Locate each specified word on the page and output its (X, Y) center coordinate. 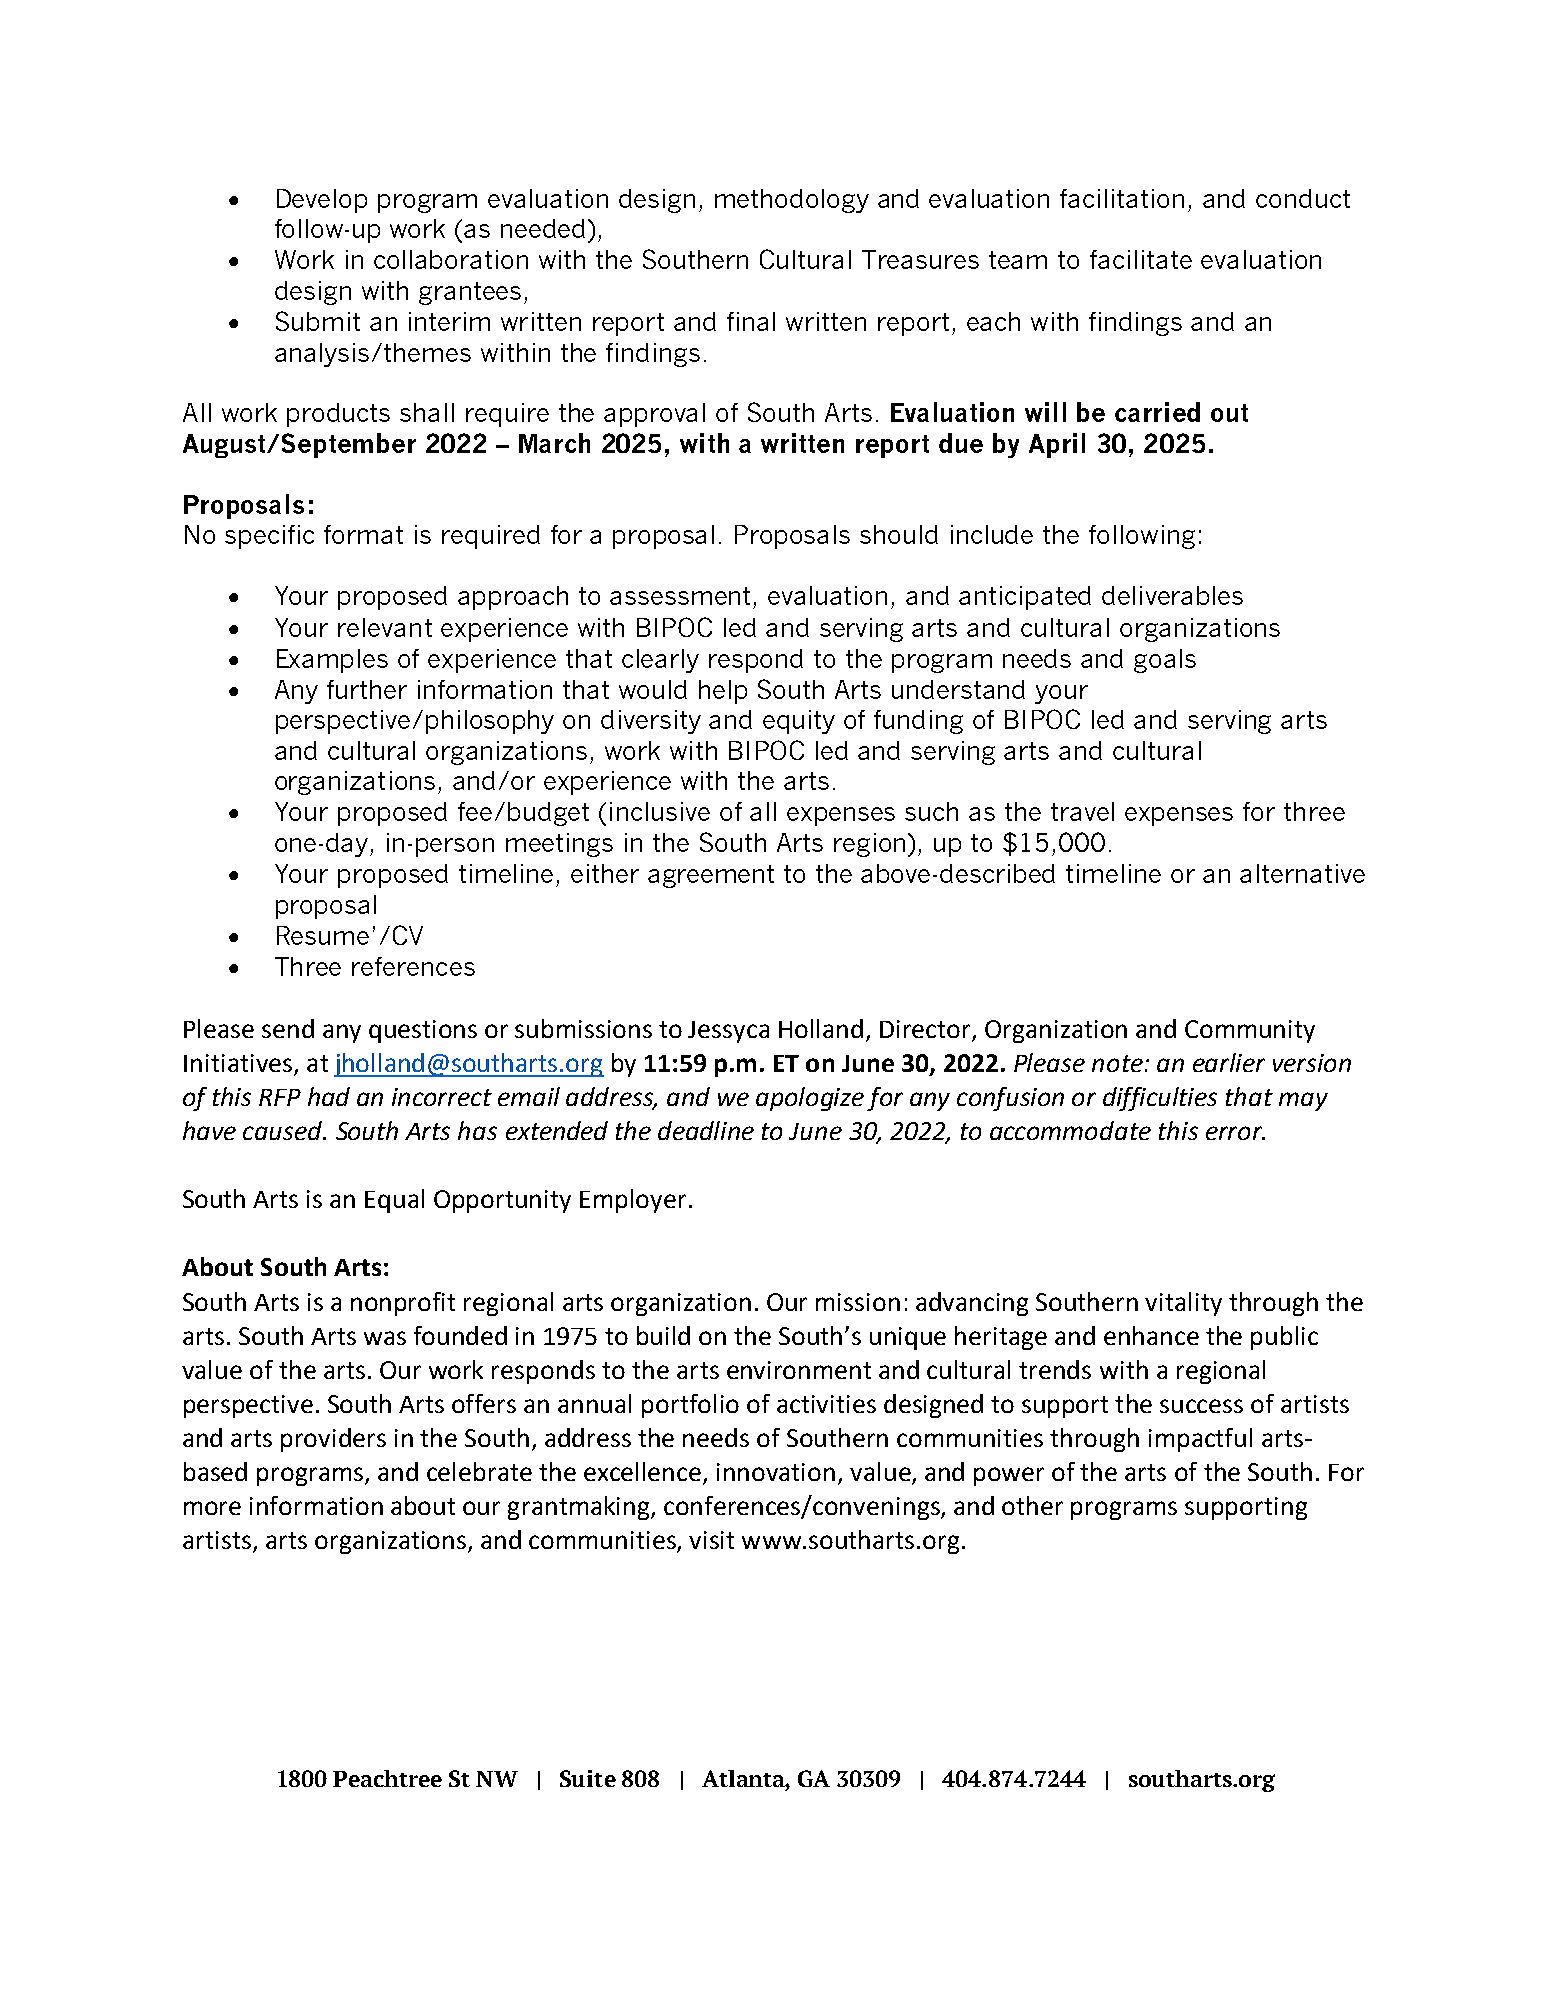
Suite (588, 1778)
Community (1250, 1031)
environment (799, 1370)
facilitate (1141, 259)
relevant (385, 627)
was (385, 1338)
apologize (810, 1099)
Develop (322, 201)
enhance (1151, 1335)
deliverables (1172, 595)
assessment (680, 596)
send (288, 1028)
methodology (792, 201)
